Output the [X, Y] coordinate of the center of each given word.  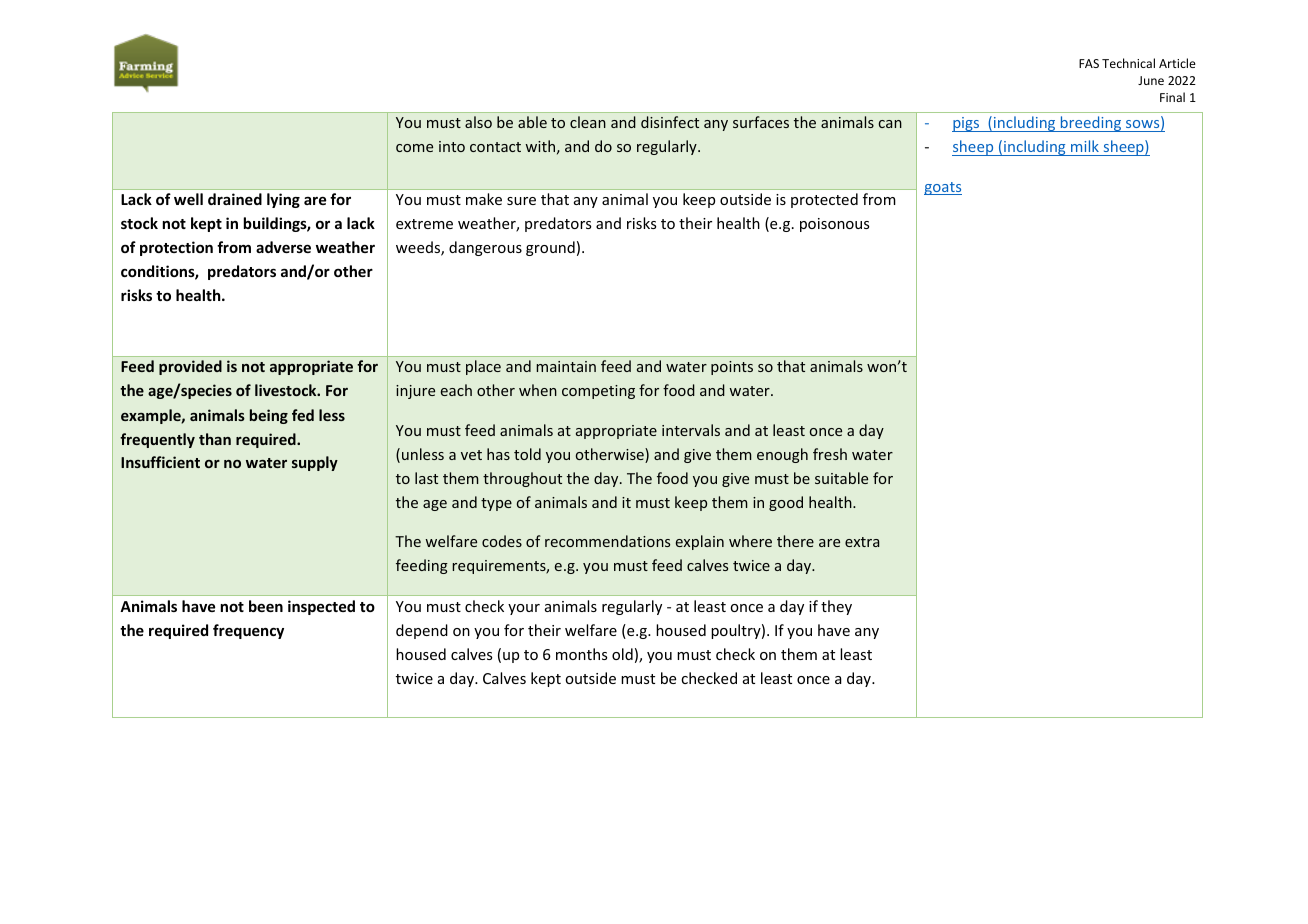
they [836, 607]
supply [315, 463]
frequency [248, 631]
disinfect [670, 122]
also [478, 122]
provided [190, 367]
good [786, 503]
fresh [830, 454]
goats [943, 188]
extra [862, 542]
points [732, 368]
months [581, 654]
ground [550, 248]
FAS [1089, 63]
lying [283, 200]
